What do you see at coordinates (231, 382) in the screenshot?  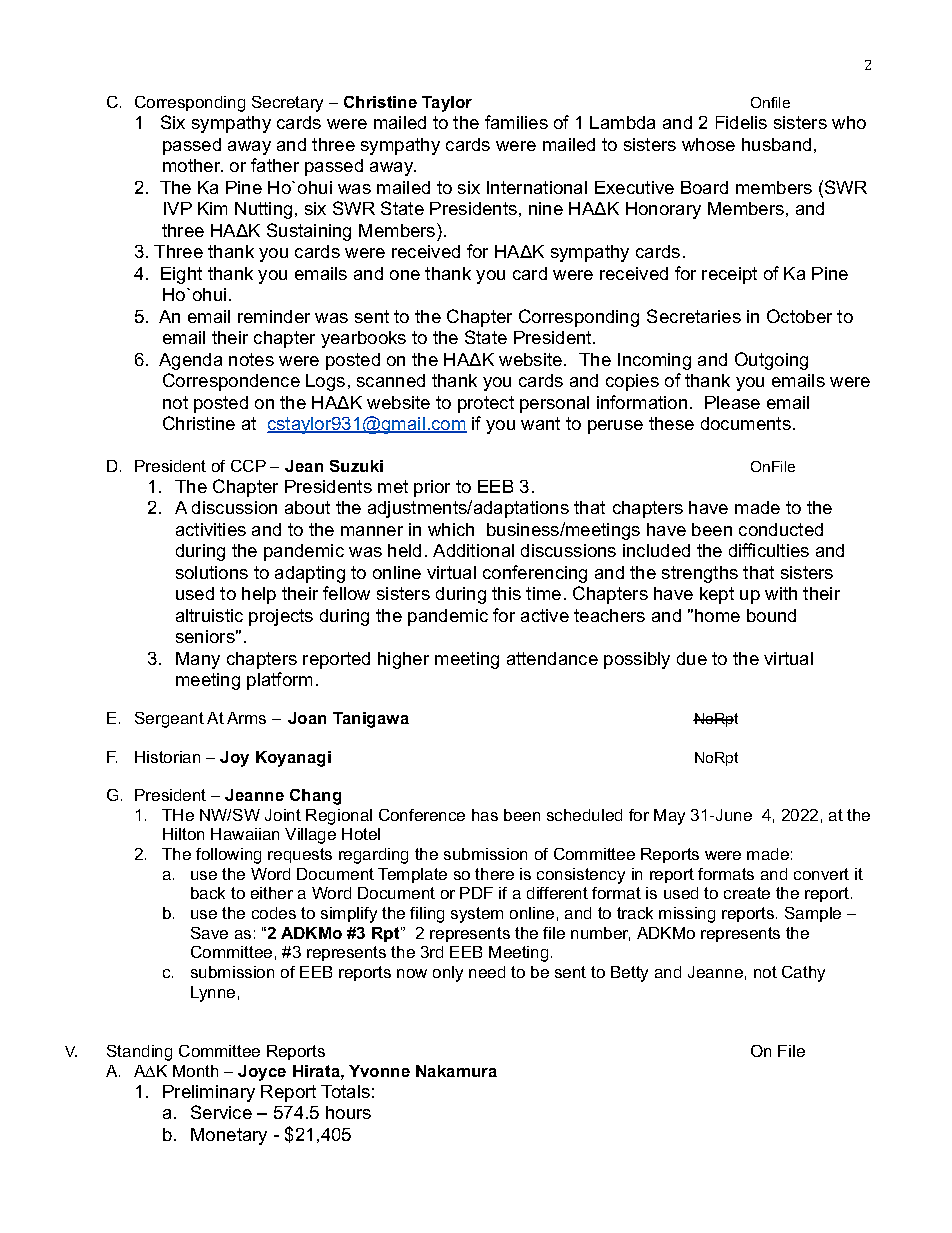 I see `Correspondence` at bounding box center [231, 382].
